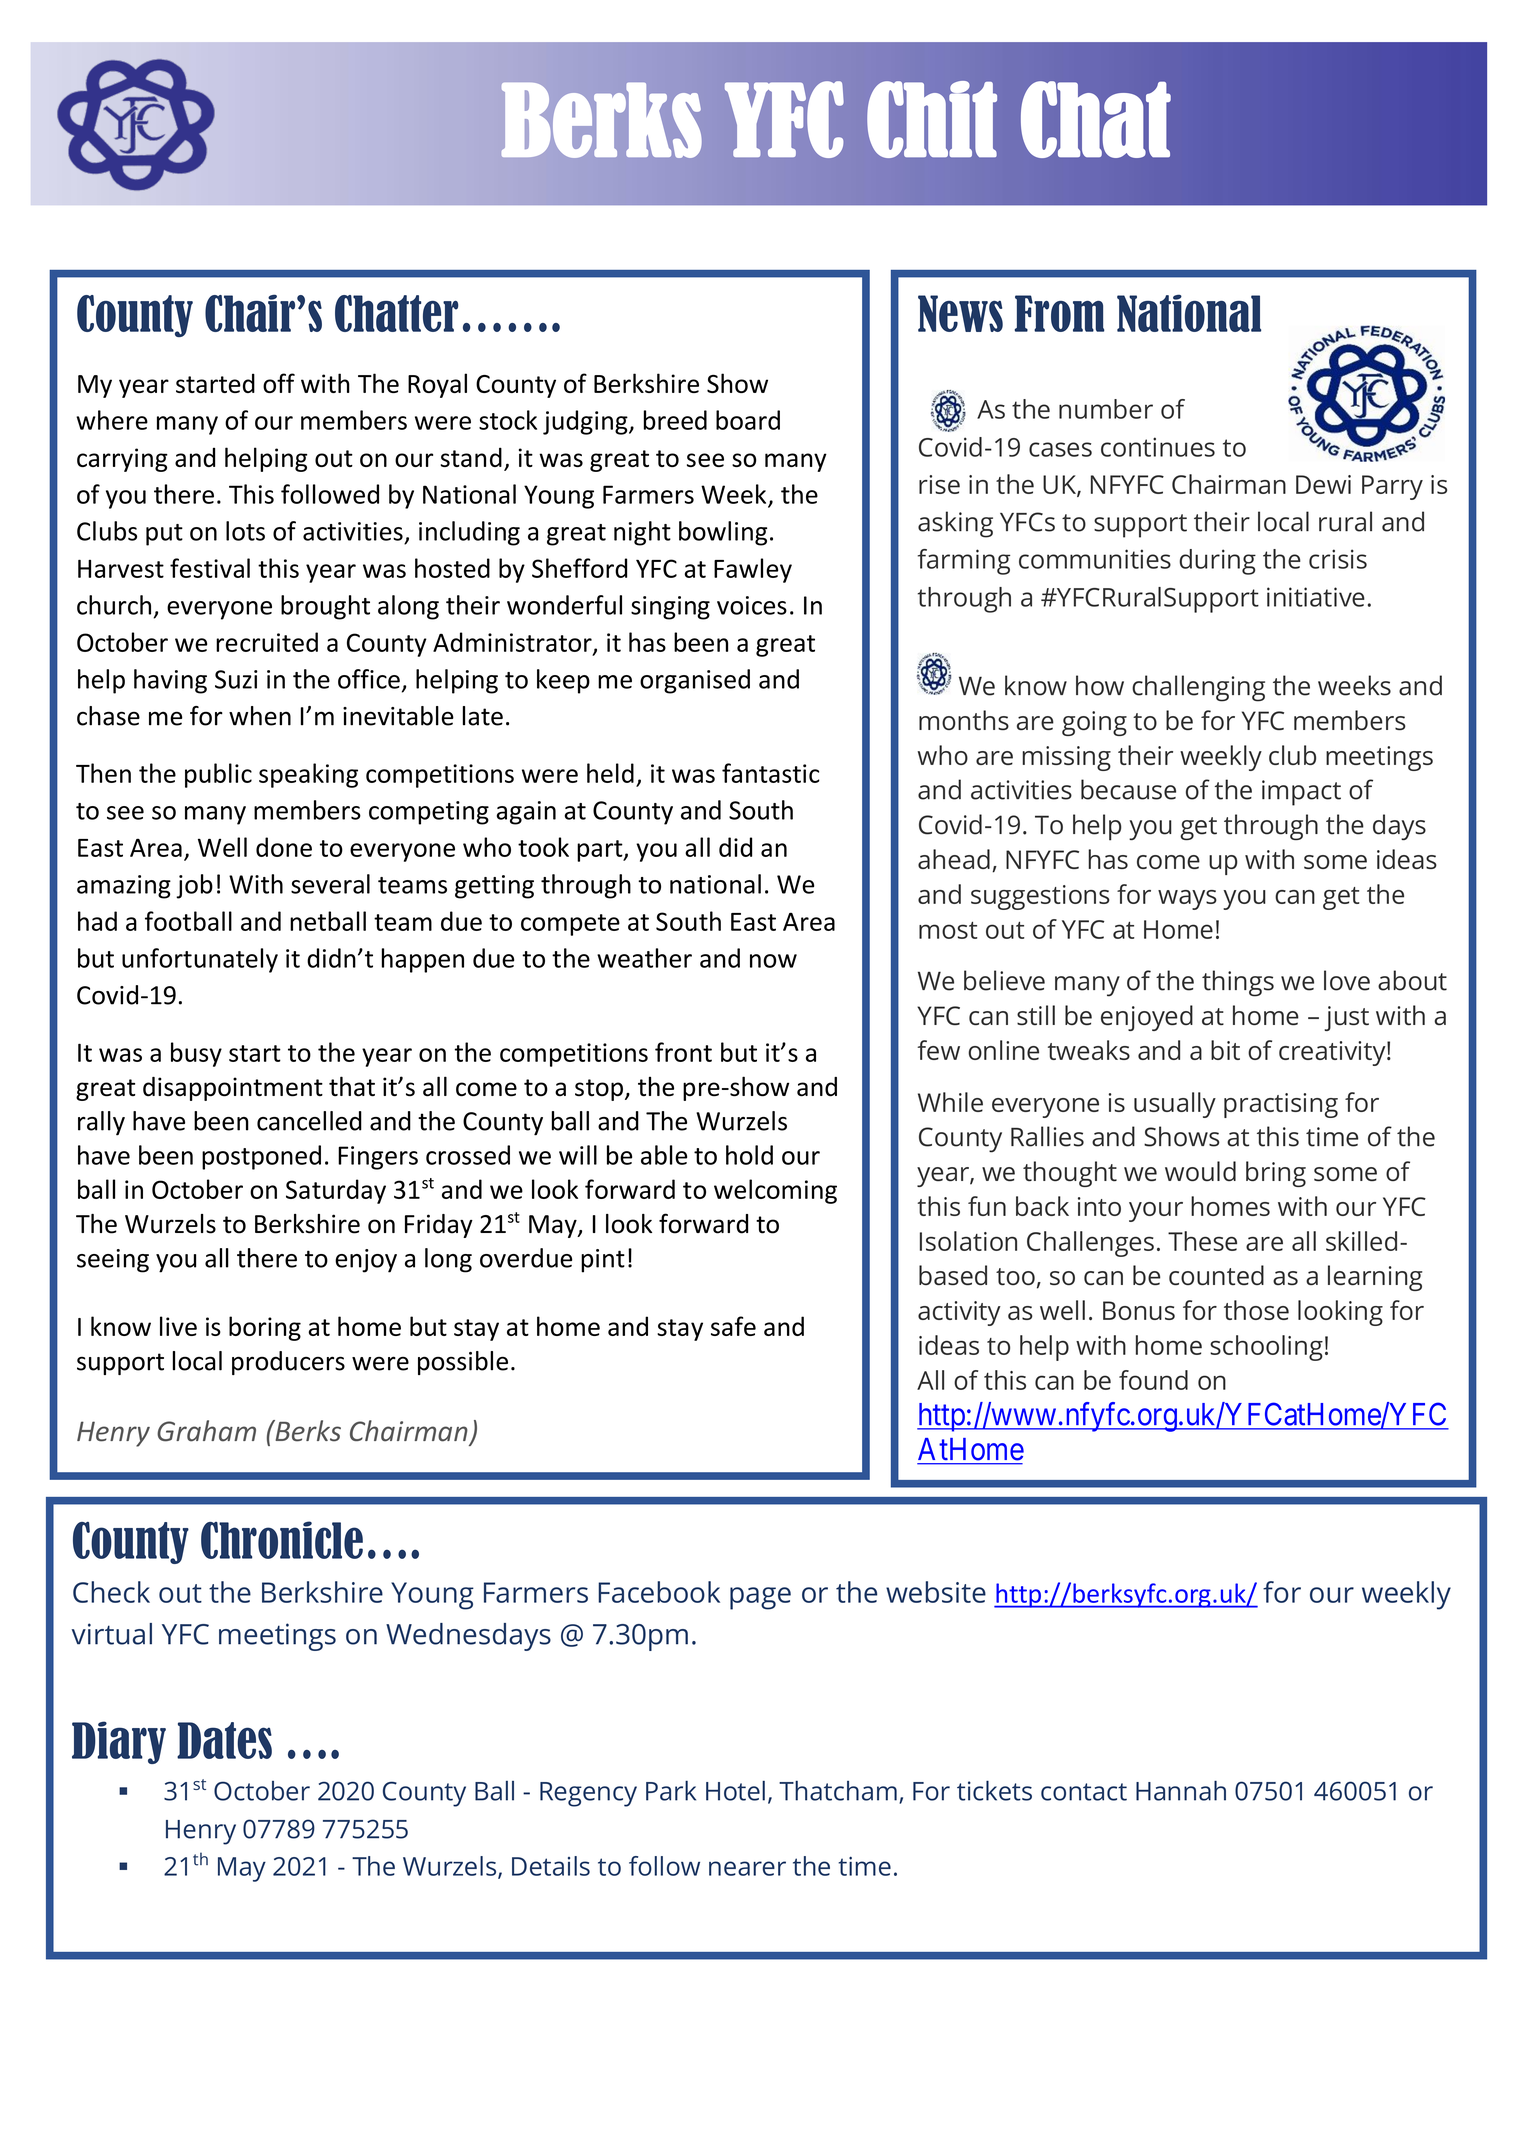  What do you see at coordinates (735, 1791) in the screenshot?
I see `Hotel` at bounding box center [735, 1791].
